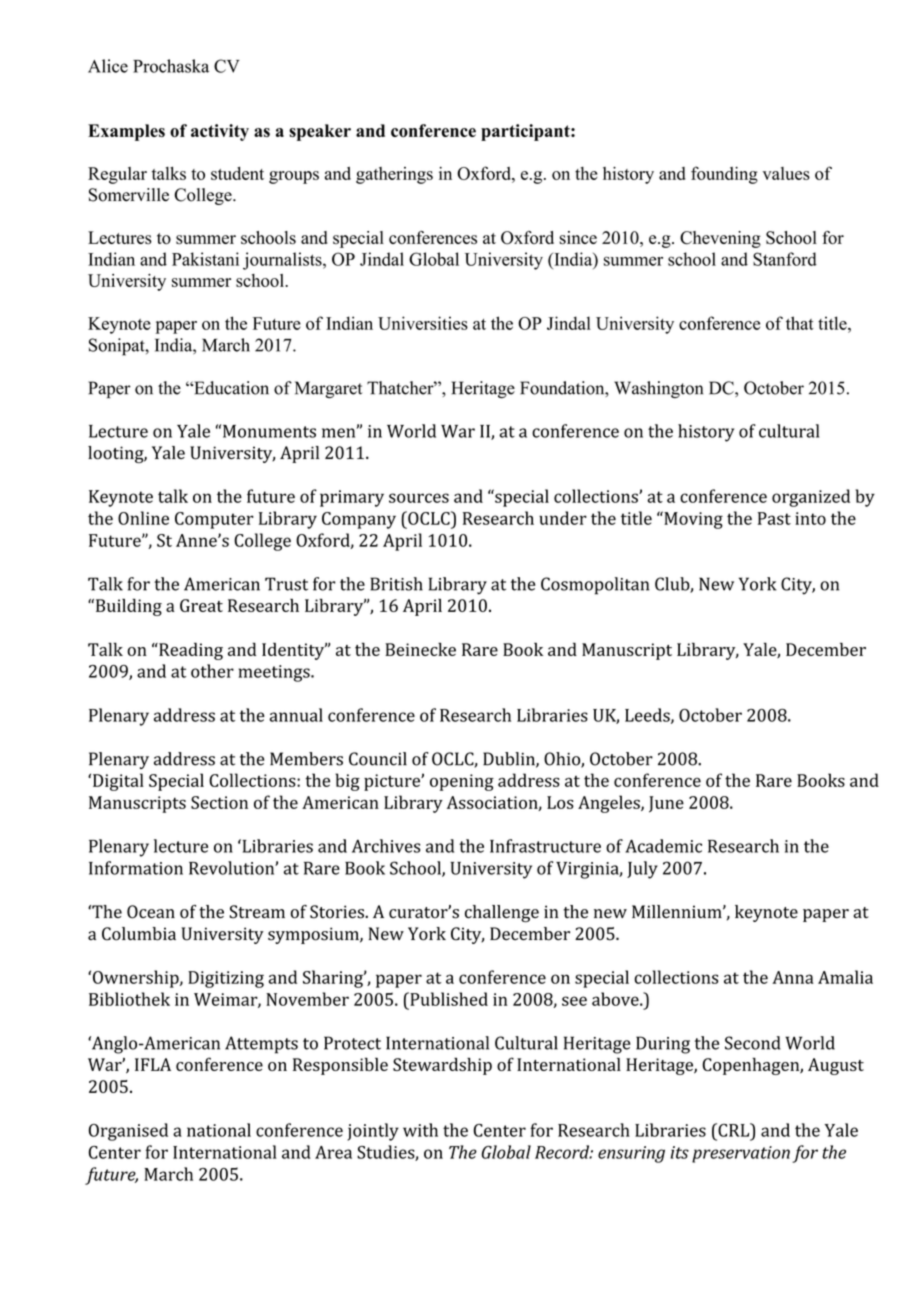 The width and height of the screenshot is (924, 1308). What do you see at coordinates (171, 66) in the screenshot?
I see `Prochaska` at bounding box center [171, 66].
